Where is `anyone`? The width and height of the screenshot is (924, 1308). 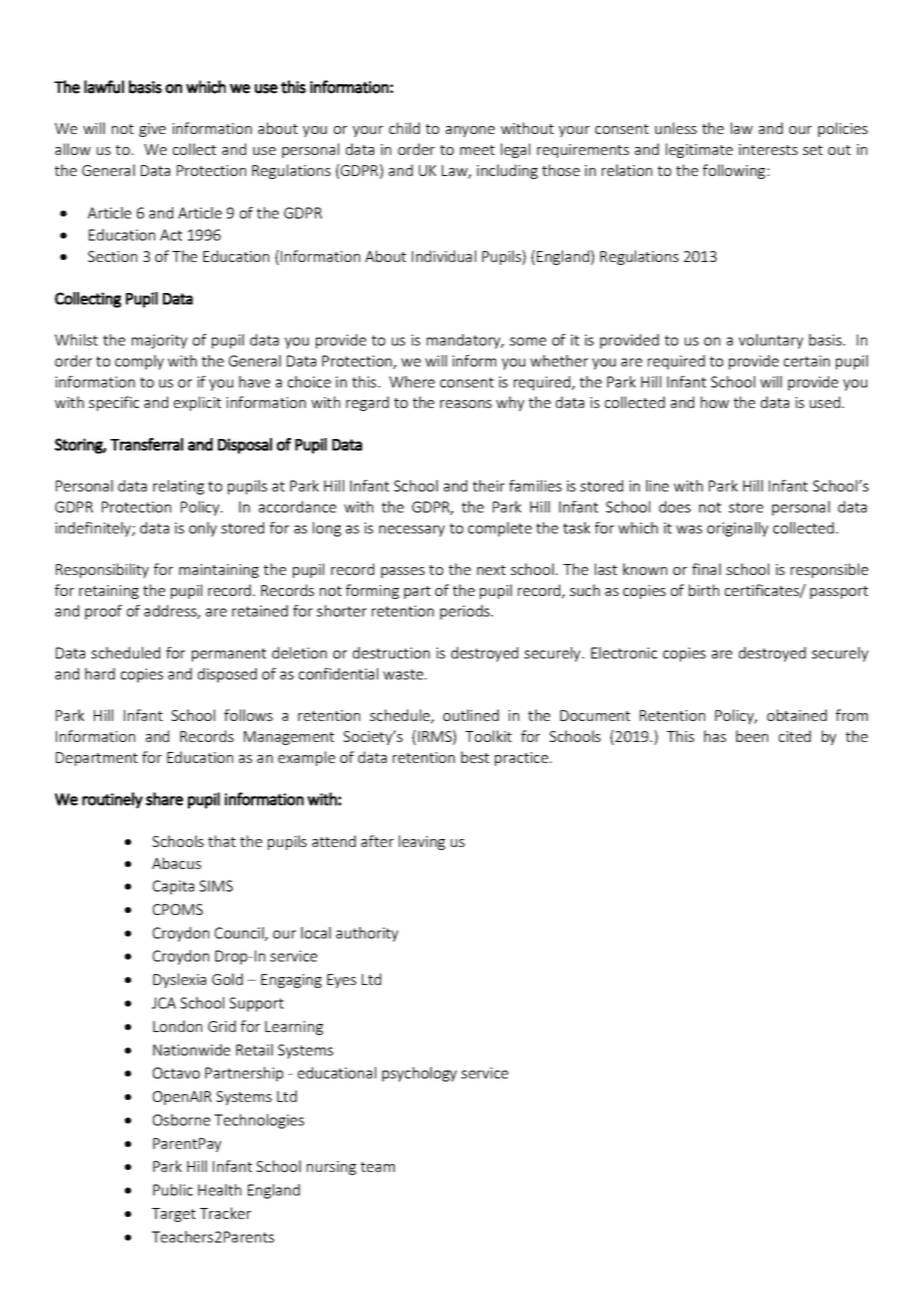
anyone is located at coordinates (470, 131).
